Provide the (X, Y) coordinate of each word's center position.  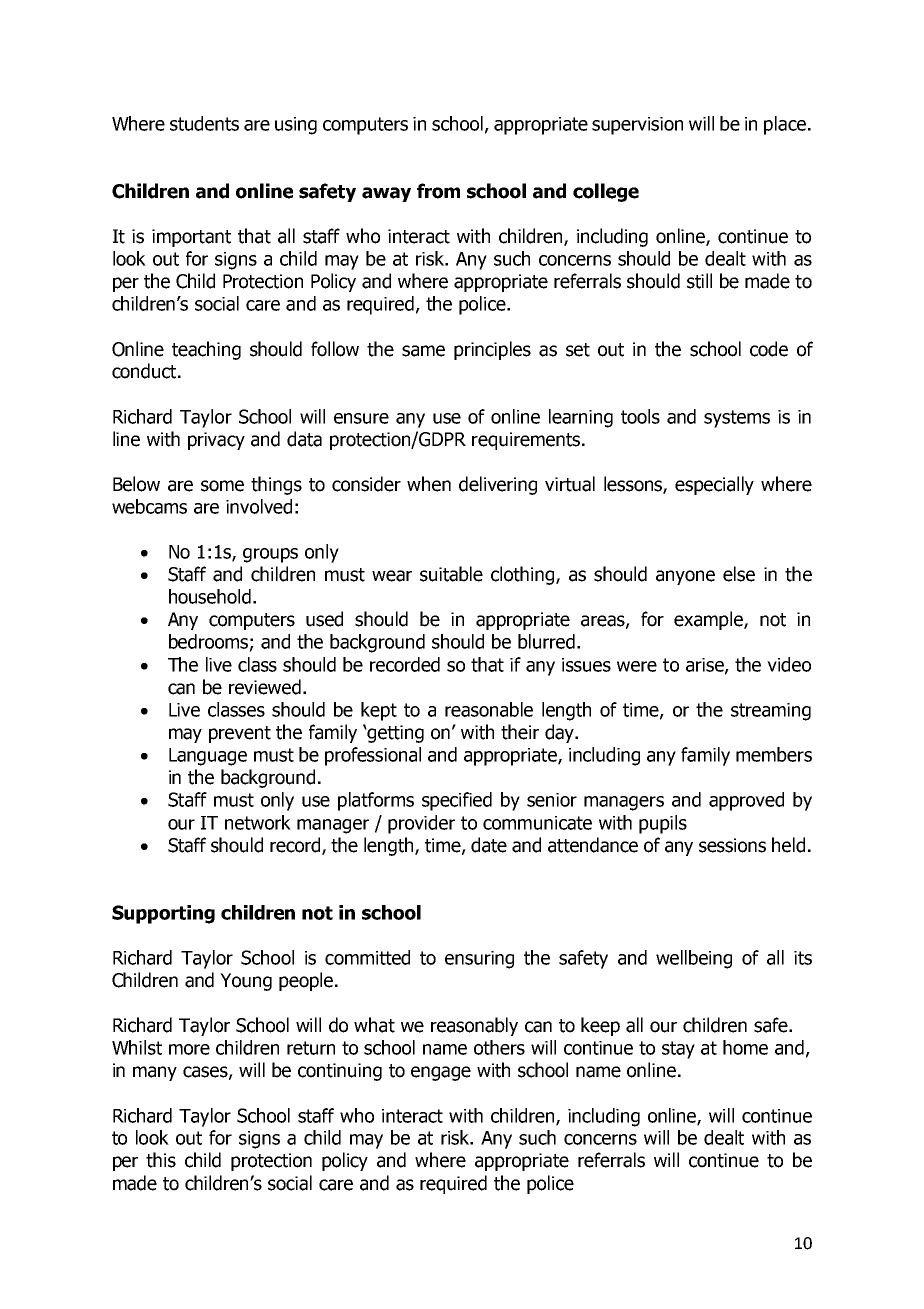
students (204, 123)
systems (737, 419)
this (161, 1160)
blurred (546, 641)
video (789, 664)
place (785, 125)
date (489, 845)
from (438, 191)
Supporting (163, 914)
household (210, 596)
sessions (732, 845)
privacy (216, 441)
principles (492, 350)
